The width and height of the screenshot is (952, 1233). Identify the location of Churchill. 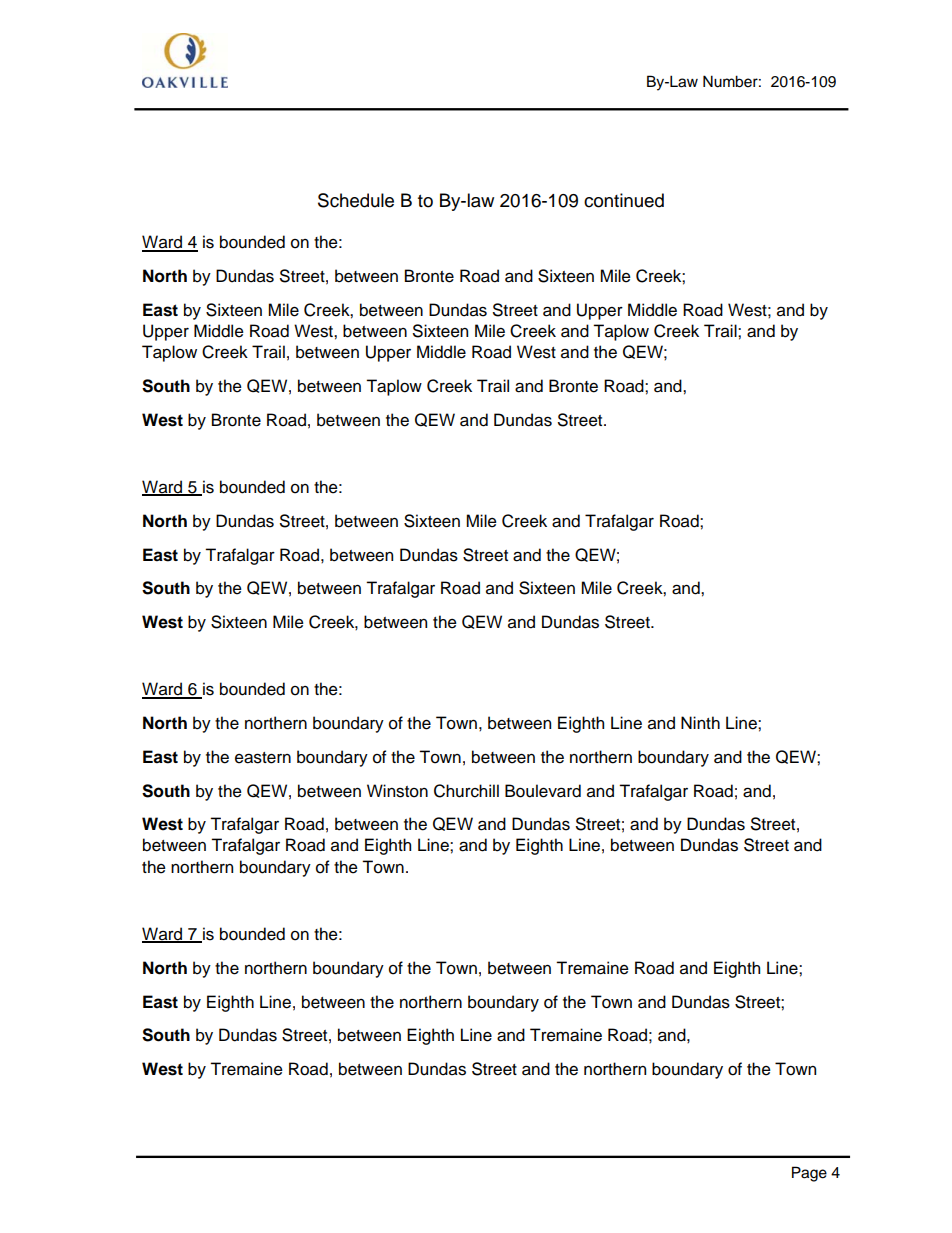
(466, 791).
